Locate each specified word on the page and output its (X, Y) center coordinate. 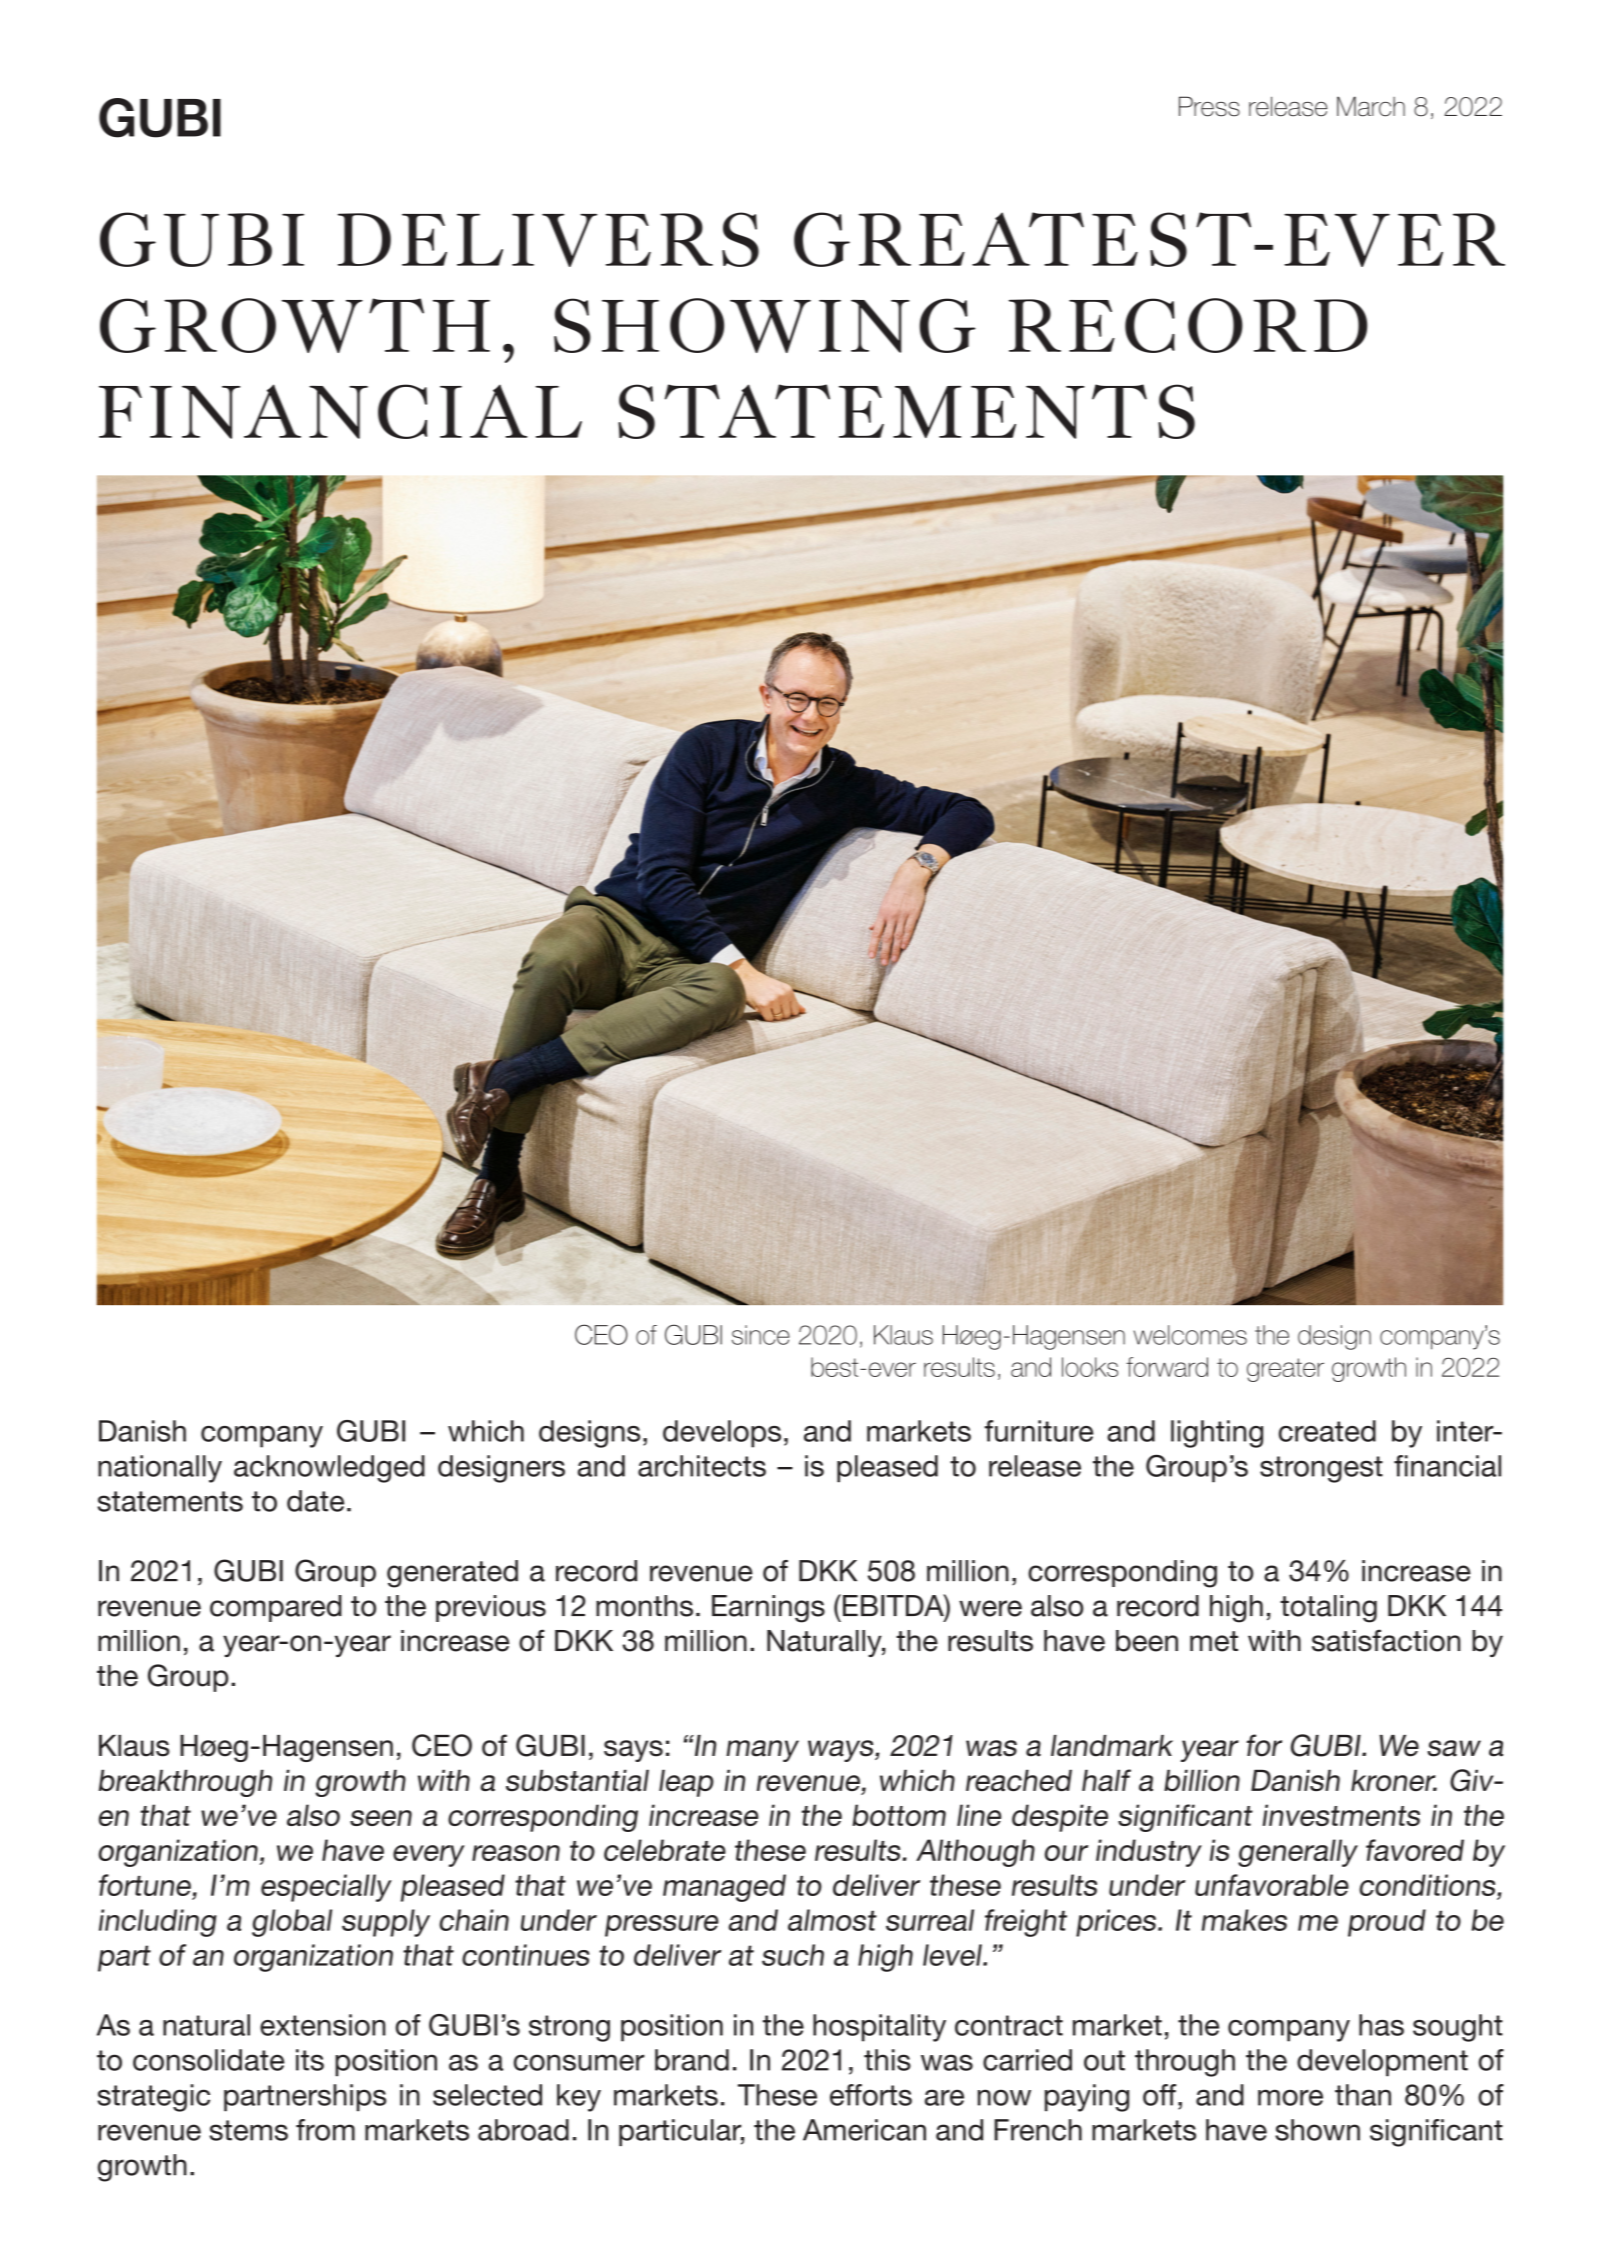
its (310, 2060)
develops (722, 1434)
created (1327, 1431)
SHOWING (765, 325)
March (1371, 106)
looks (1090, 1367)
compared (276, 1608)
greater (1285, 1370)
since (761, 1335)
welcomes (1190, 1335)
